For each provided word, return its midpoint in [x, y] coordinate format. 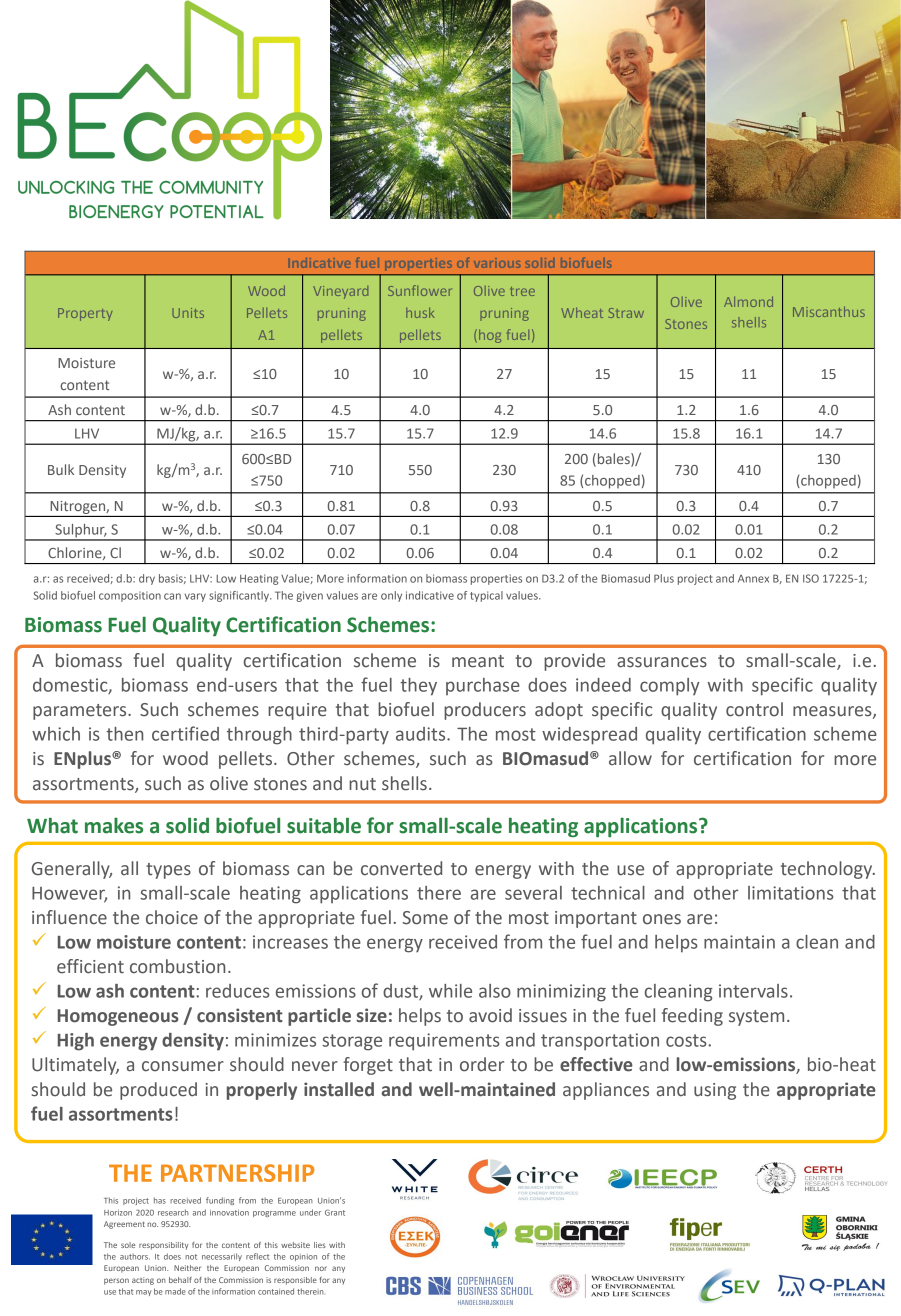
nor [321, 1268]
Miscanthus [829, 311]
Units [188, 313]
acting [143, 1281]
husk [420, 312]
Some [425, 918]
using [715, 1091]
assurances [662, 662]
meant [478, 661]
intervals [753, 991]
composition [130, 596]
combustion [177, 966]
